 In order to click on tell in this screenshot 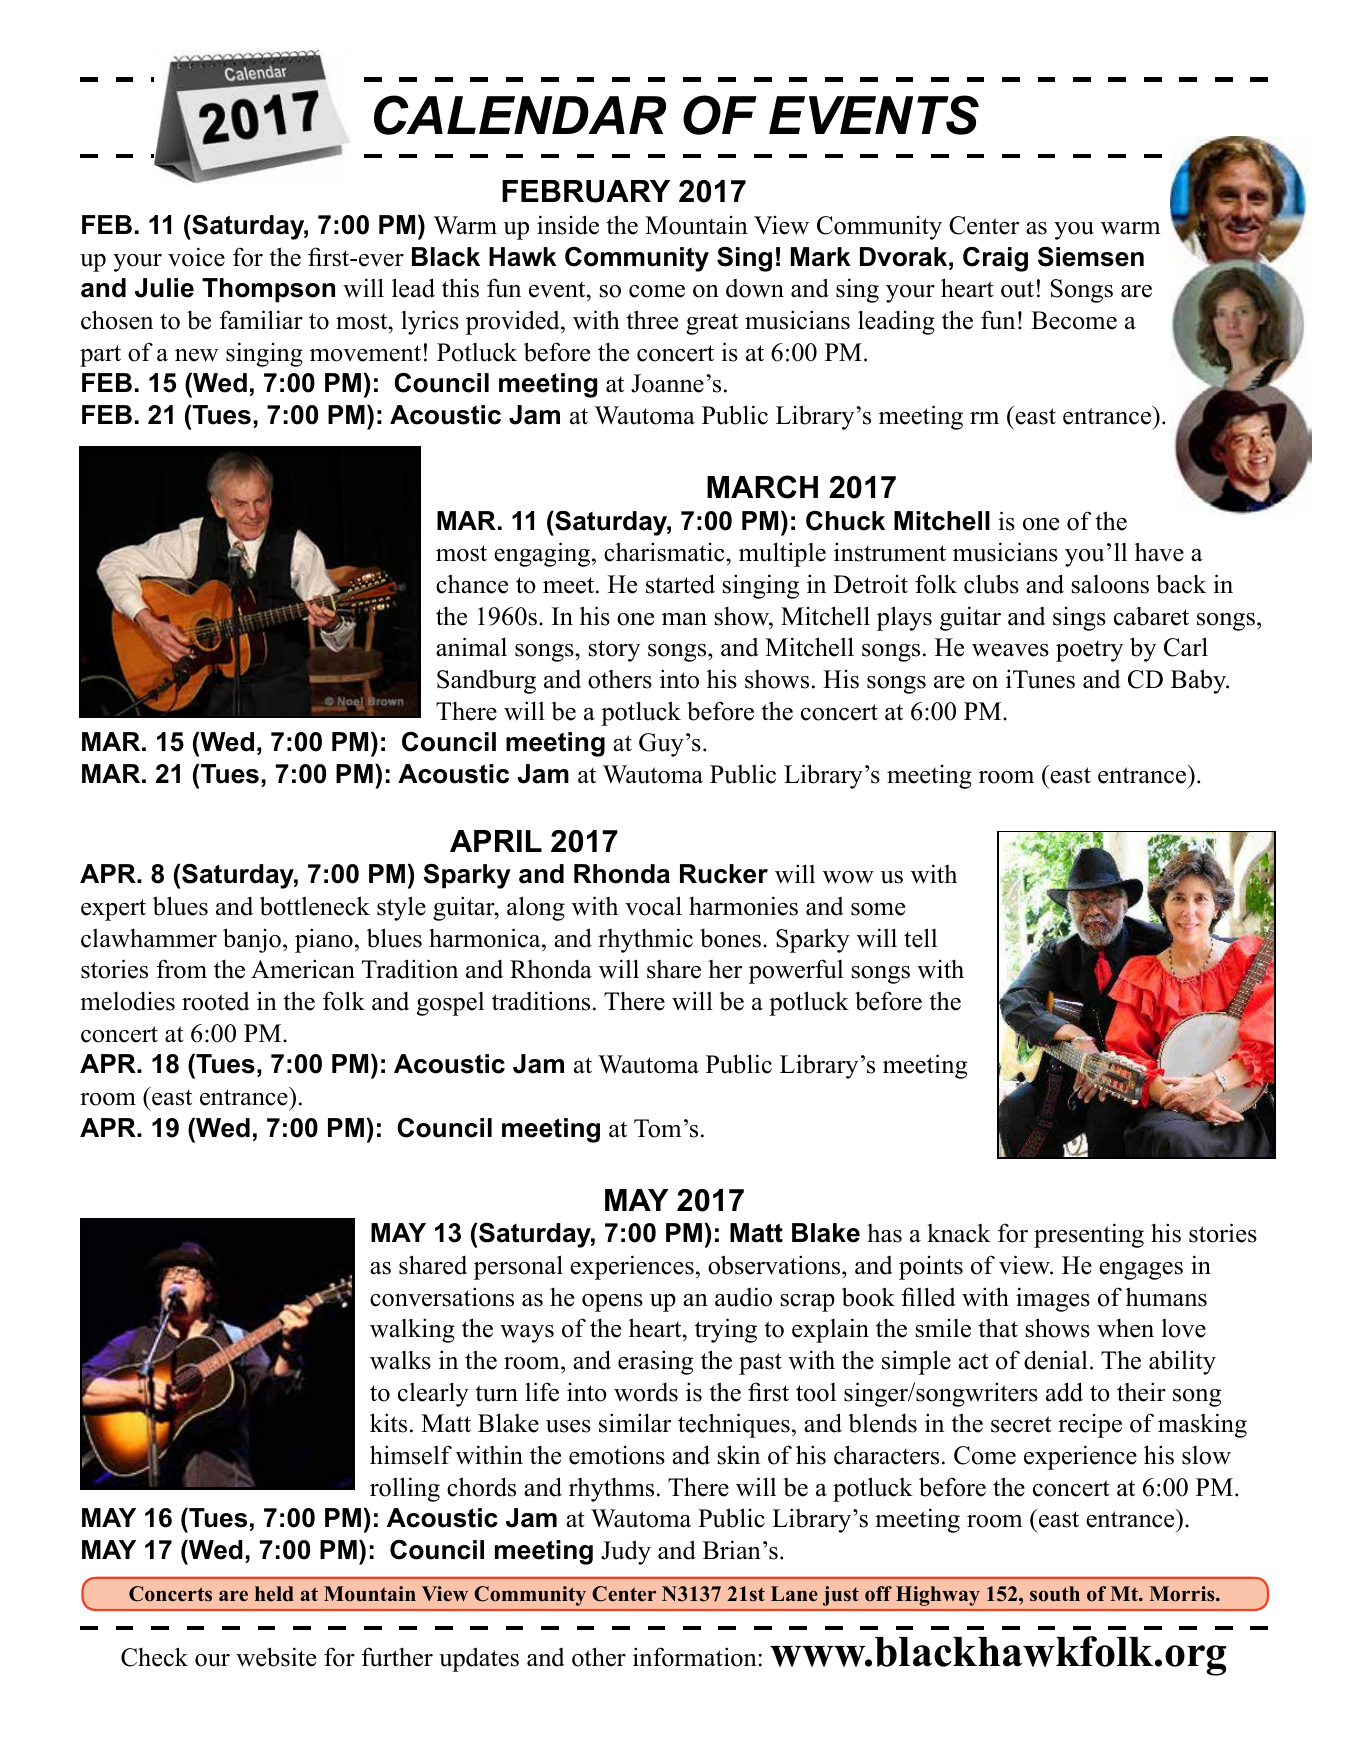, I will do `click(920, 938)`.
